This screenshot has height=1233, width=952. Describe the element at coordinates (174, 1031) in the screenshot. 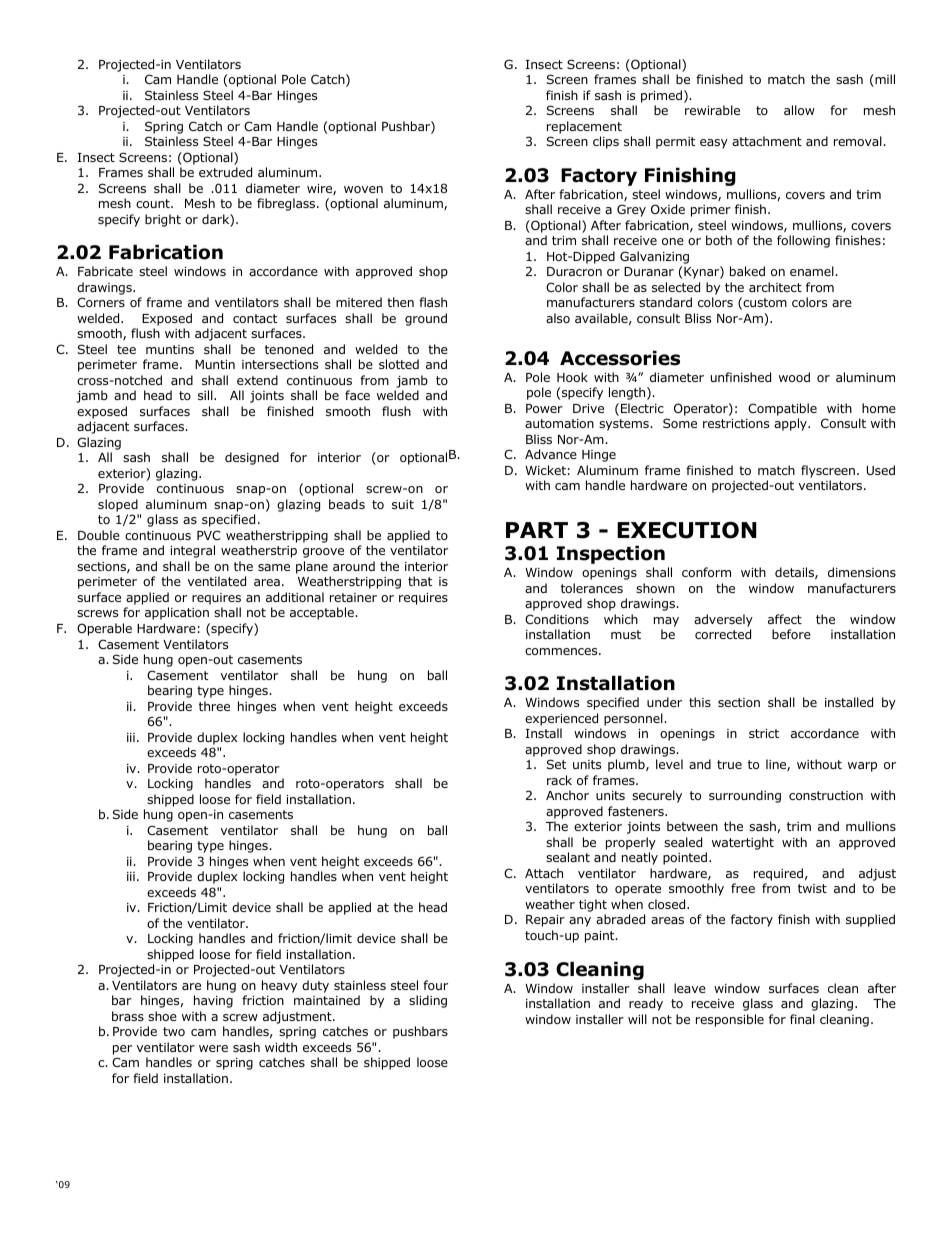

I see `two` at that location.
